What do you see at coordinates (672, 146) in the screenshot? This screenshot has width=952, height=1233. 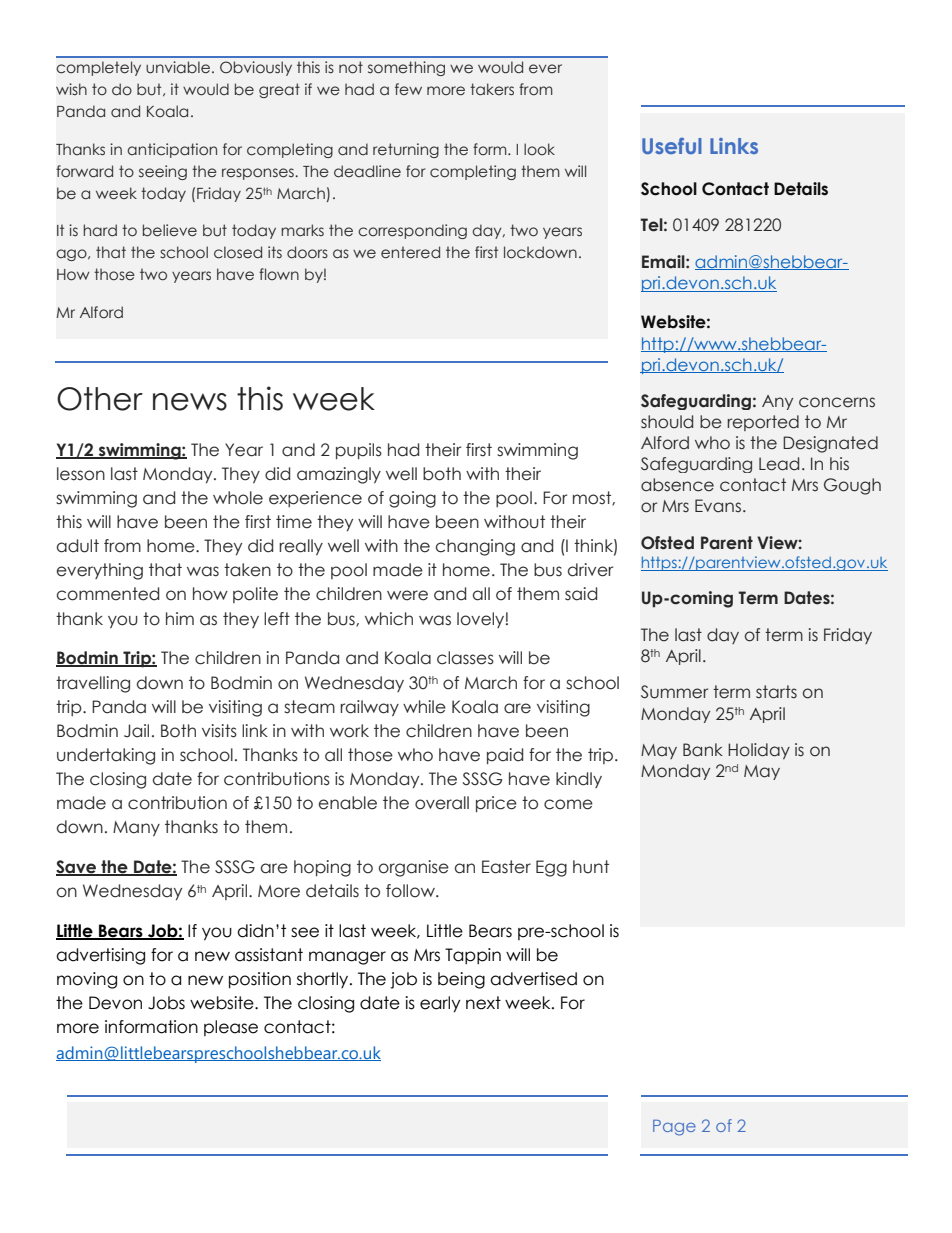 I see `Useful` at bounding box center [672, 146].
